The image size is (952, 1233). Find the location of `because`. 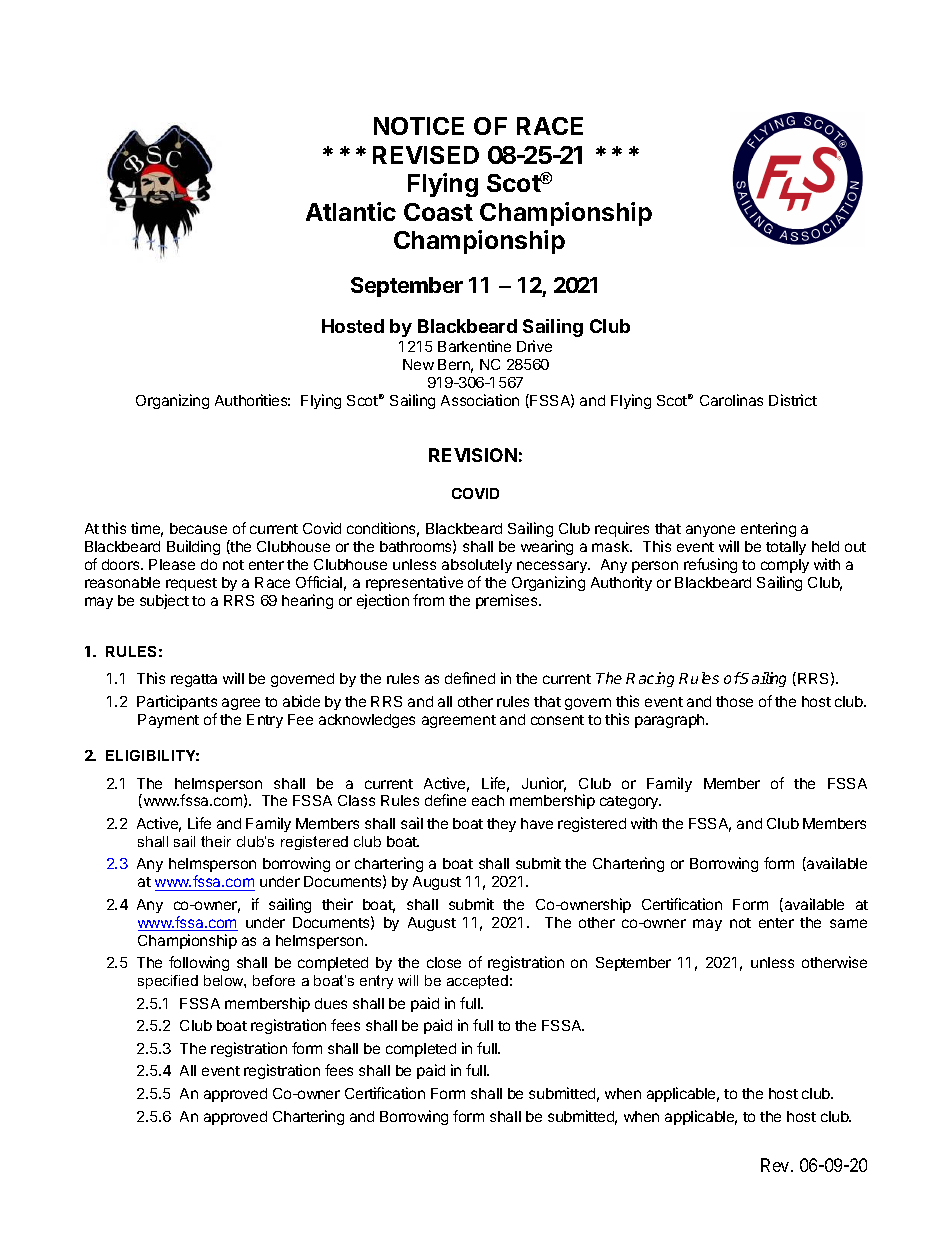

because is located at coordinates (198, 528).
